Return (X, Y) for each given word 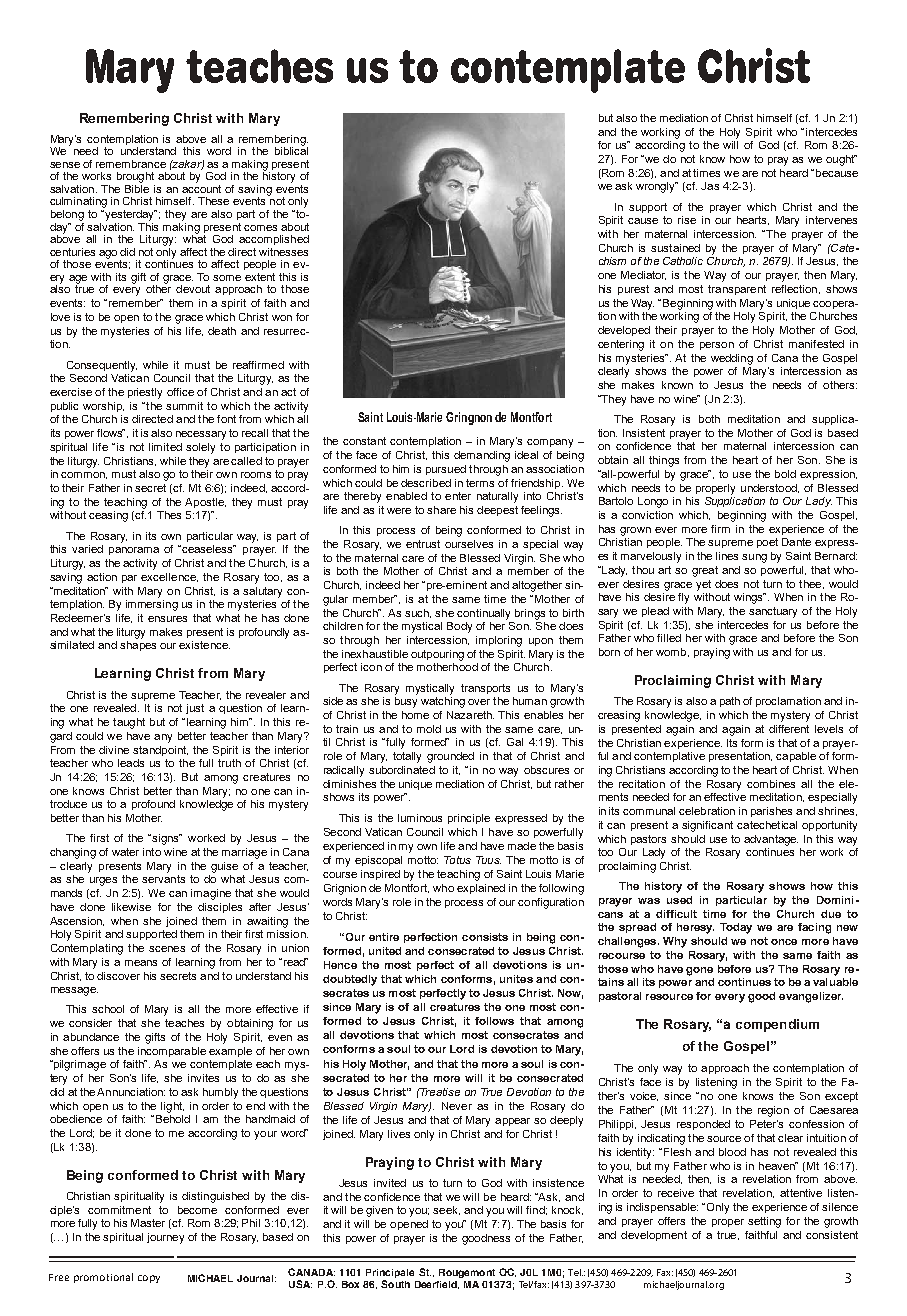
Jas (710, 186)
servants (163, 879)
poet (767, 543)
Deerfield (437, 1285)
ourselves (469, 544)
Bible (137, 187)
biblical (291, 149)
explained (481, 889)
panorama (134, 551)
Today (736, 928)
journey (165, 1238)
